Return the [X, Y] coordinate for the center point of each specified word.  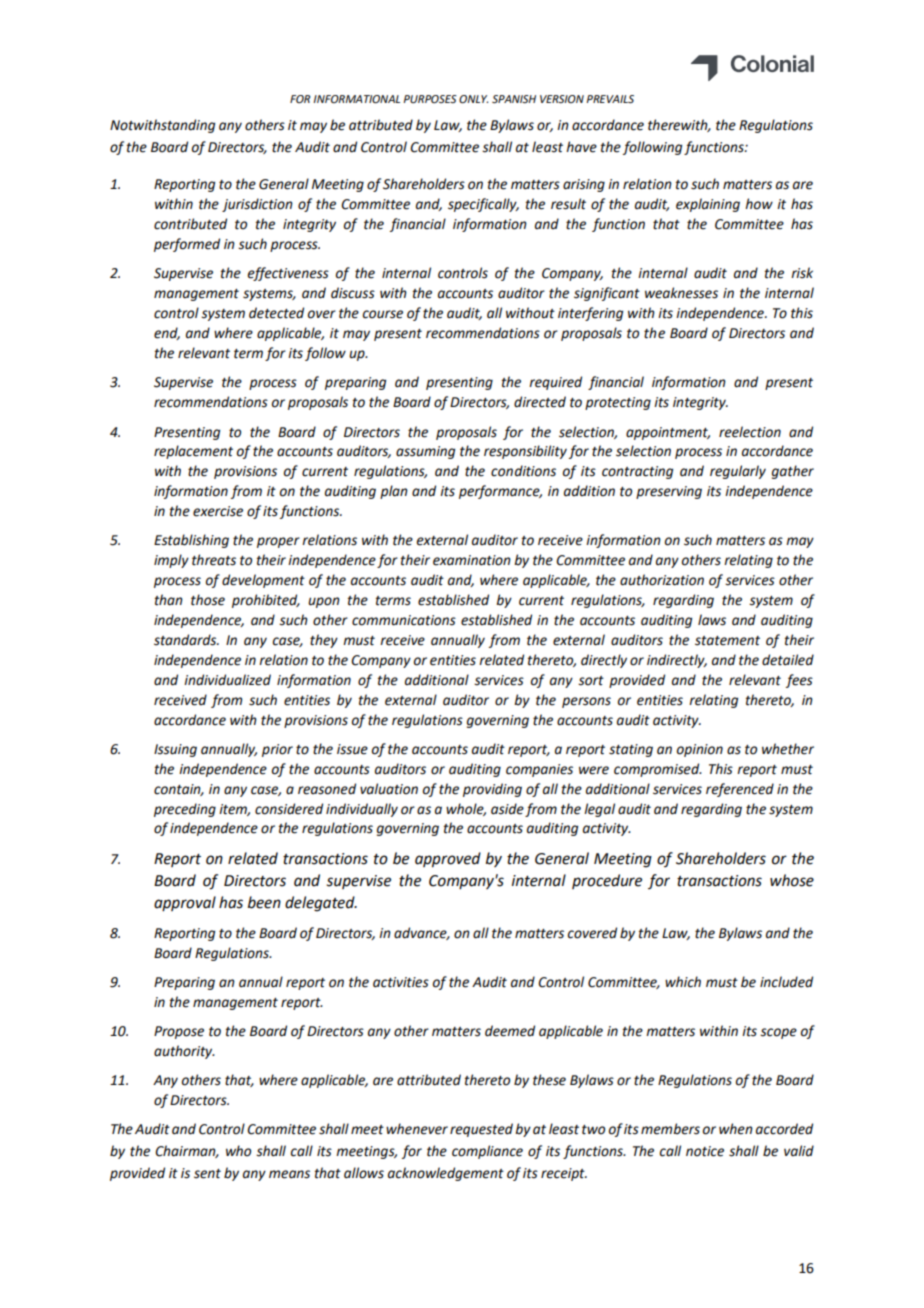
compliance [487, 1152]
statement [727, 641]
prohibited [266, 601]
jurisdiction [257, 205]
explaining [708, 205]
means [289, 1174]
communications [404, 620]
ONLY [473, 99]
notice [705, 1151]
